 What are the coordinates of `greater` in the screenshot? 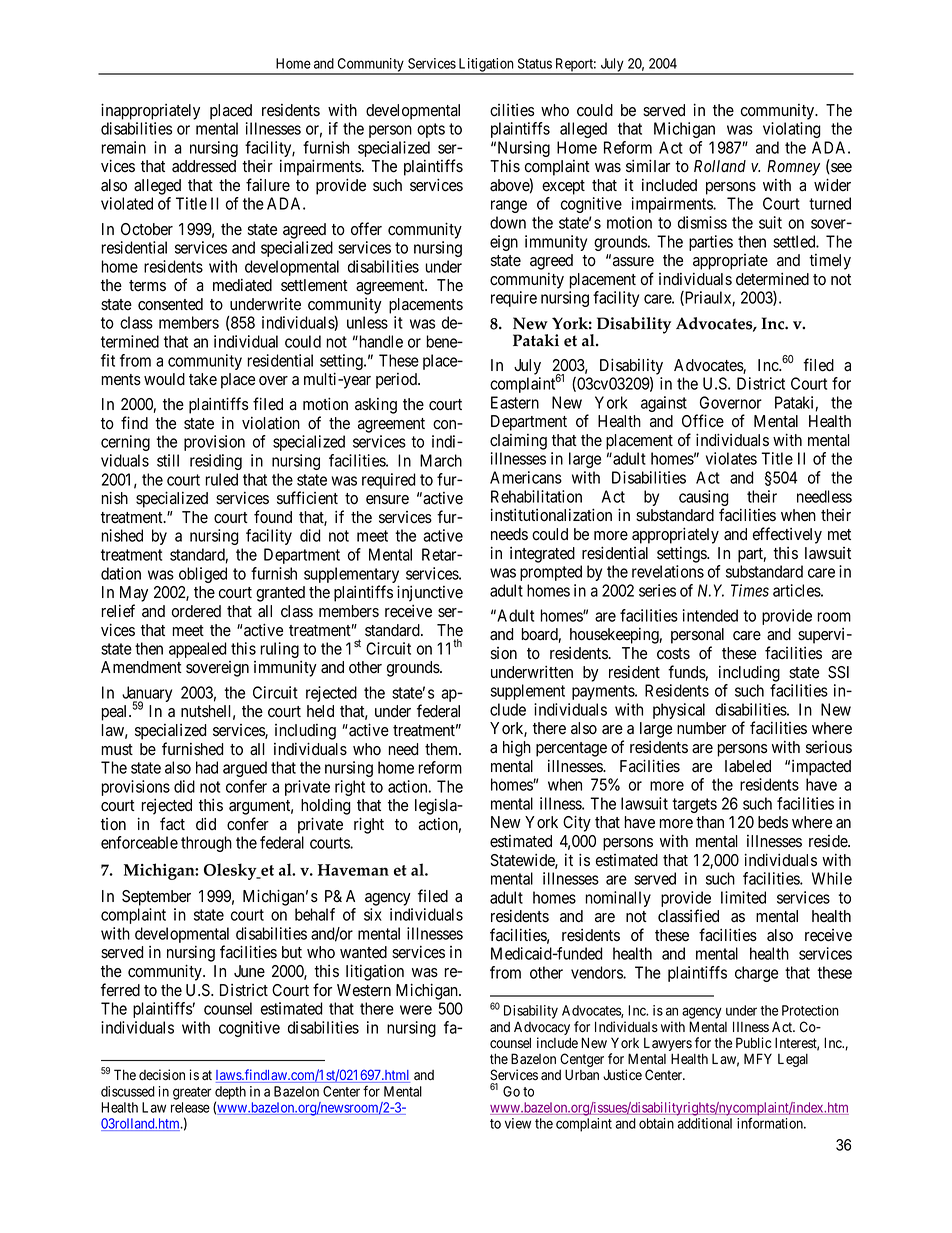 It's located at (192, 1093).
